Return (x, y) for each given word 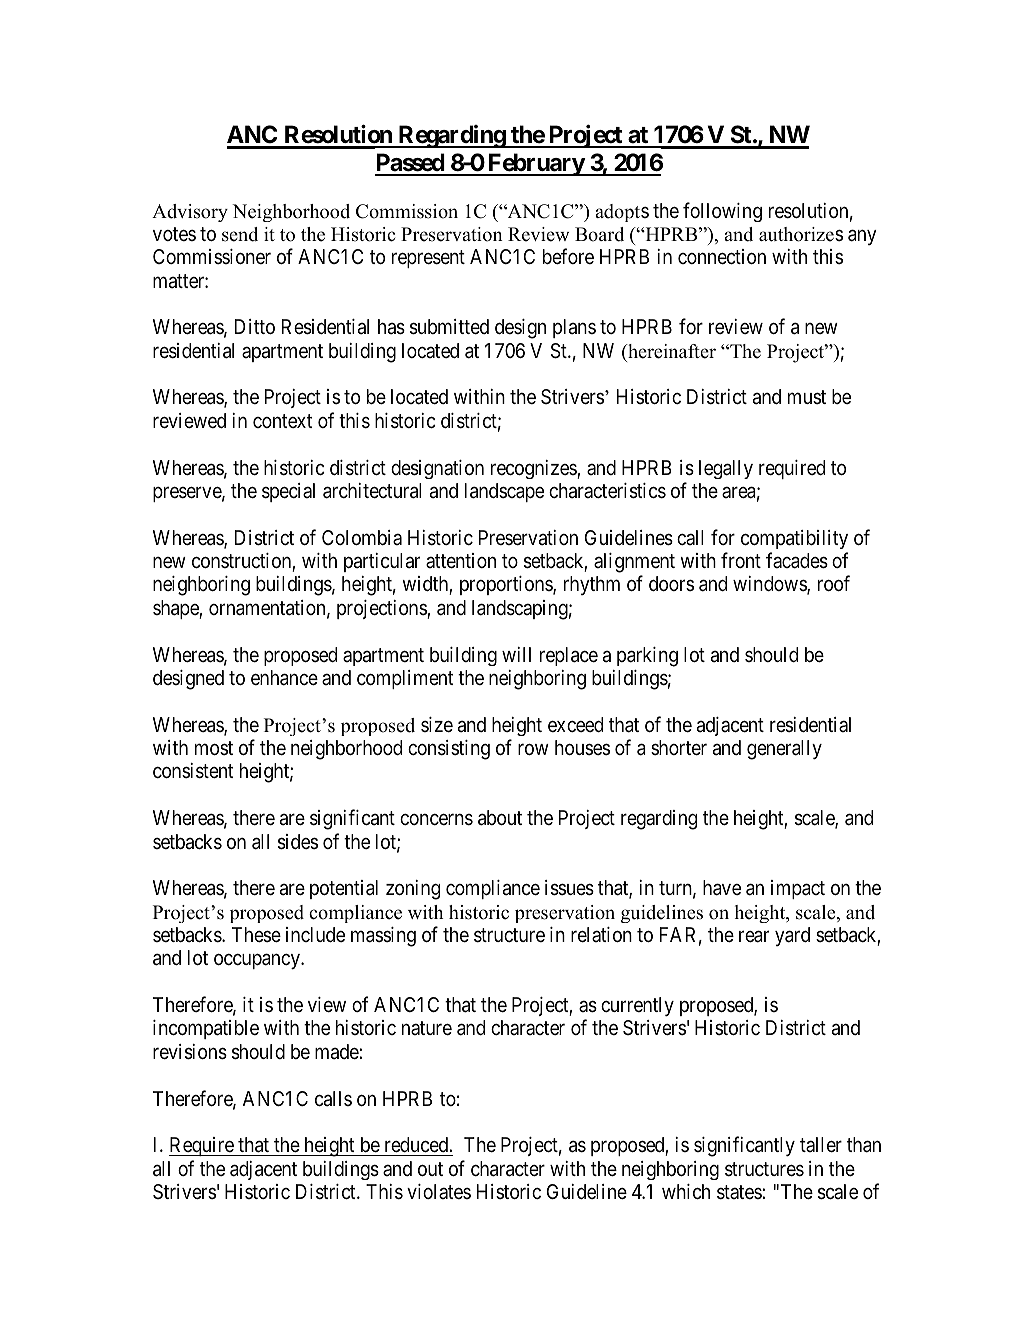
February (536, 164)
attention (461, 560)
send (240, 234)
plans (574, 328)
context (282, 421)
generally (784, 750)
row (533, 749)
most (214, 748)
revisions (190, 1052)
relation (601, 934)
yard (792, 936)
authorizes (801, 234)
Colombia (362, 537)
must (807, 397)
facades (797, 560)
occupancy (258, 961)
